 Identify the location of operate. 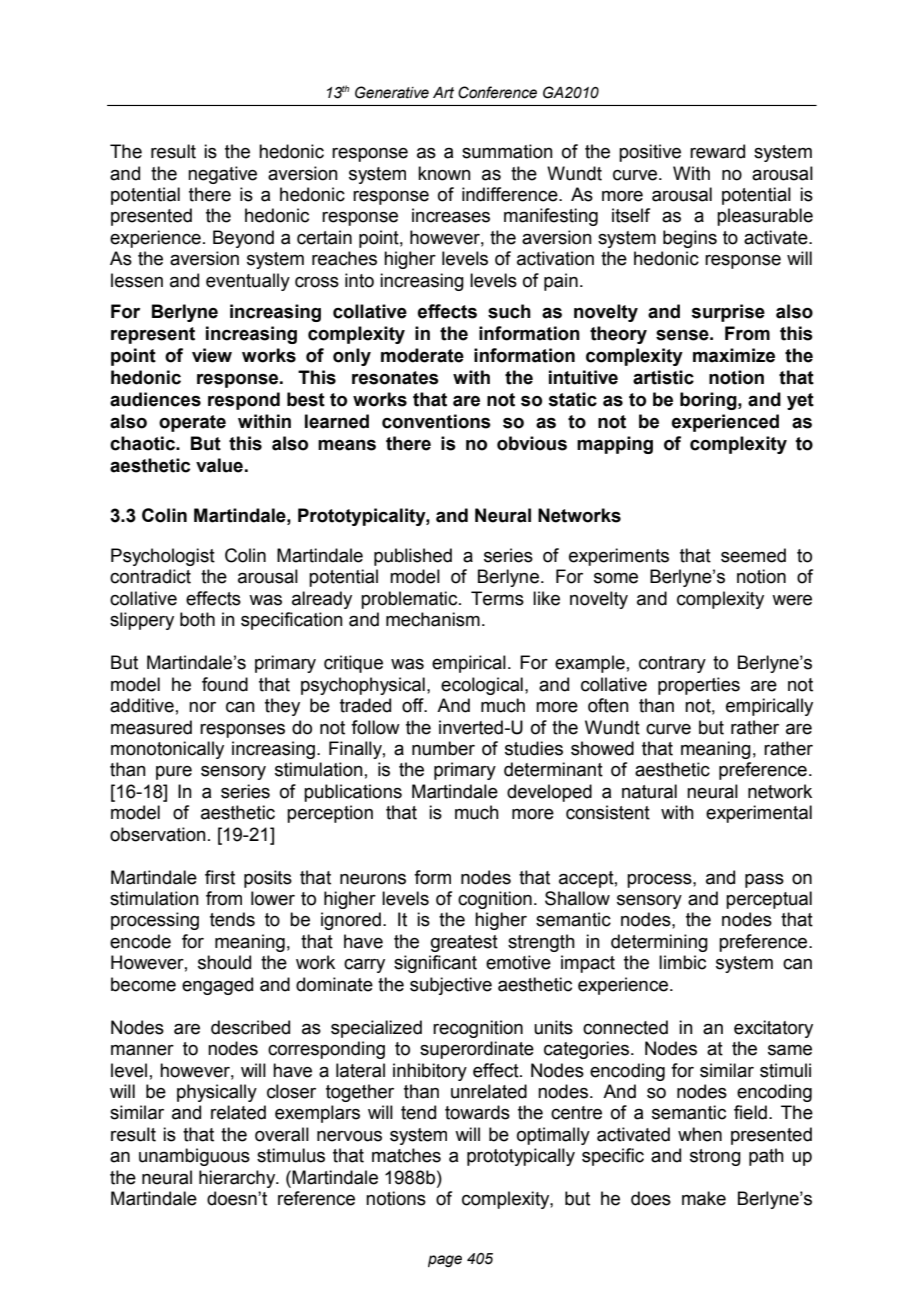
(192, 423).
